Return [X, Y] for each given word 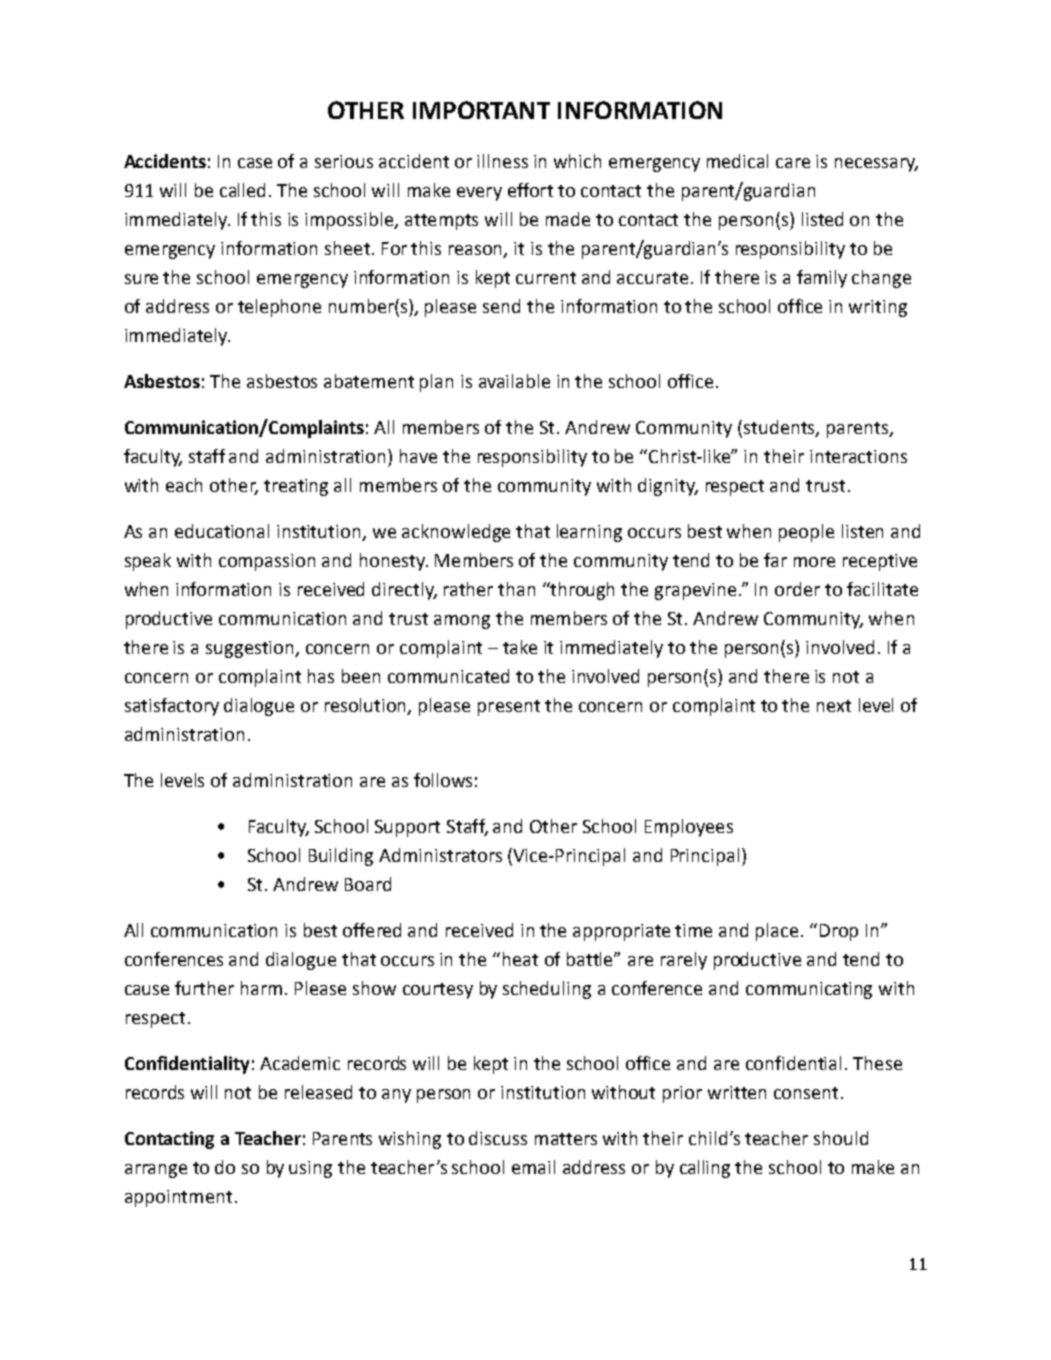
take [520, 647]
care [793, 163]
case [255, 163]
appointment [178, 1198]
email [533, 1167]
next [834, 706]
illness [502, 161]
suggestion [251, 649]
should [841, 1138]
